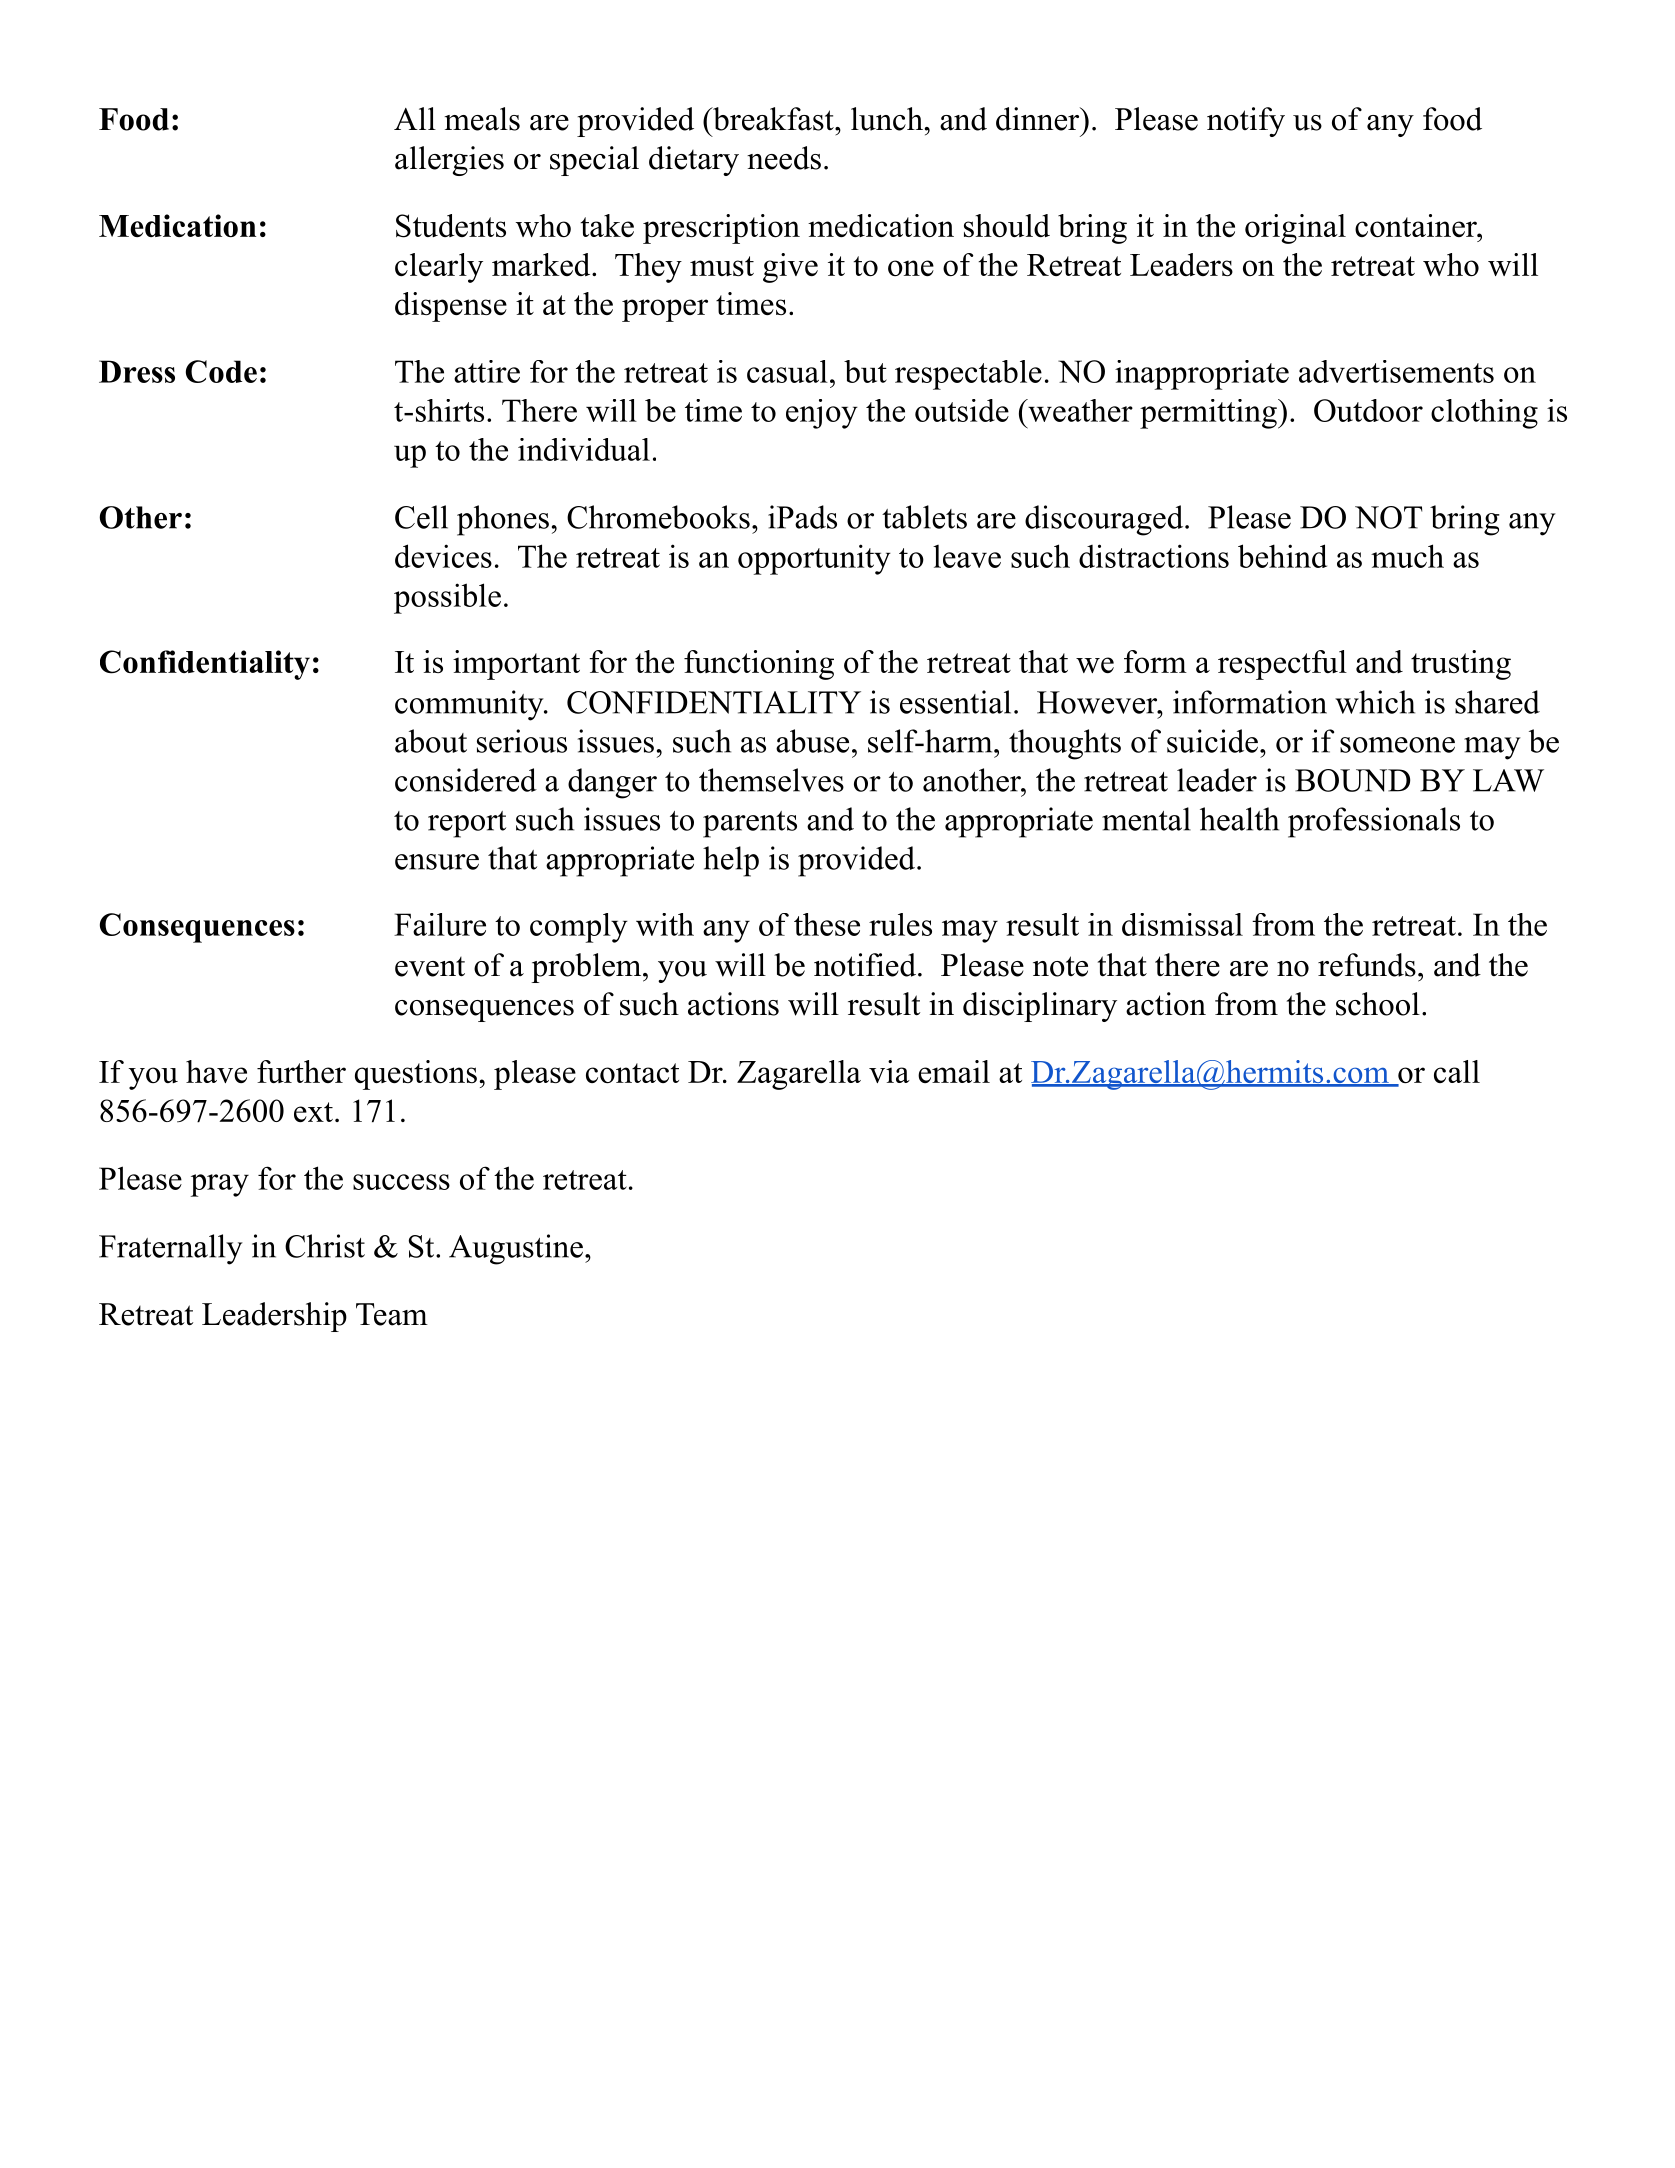 Image resolution: width=1675 pixels, height=2168 pixels. I want to click on notify, so click(1246, 122).
